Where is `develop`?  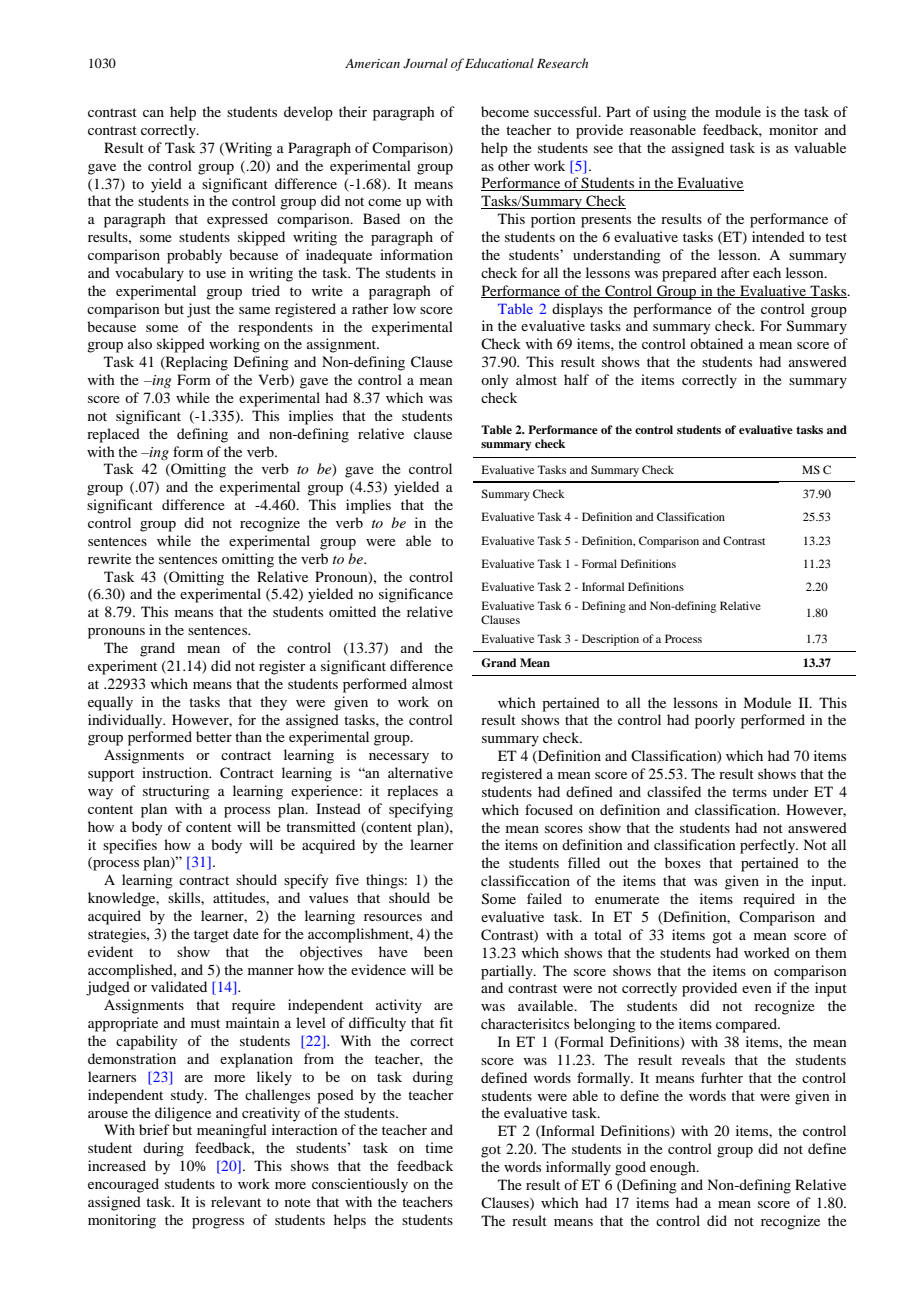
develop is located at coordinates (308, 113).
